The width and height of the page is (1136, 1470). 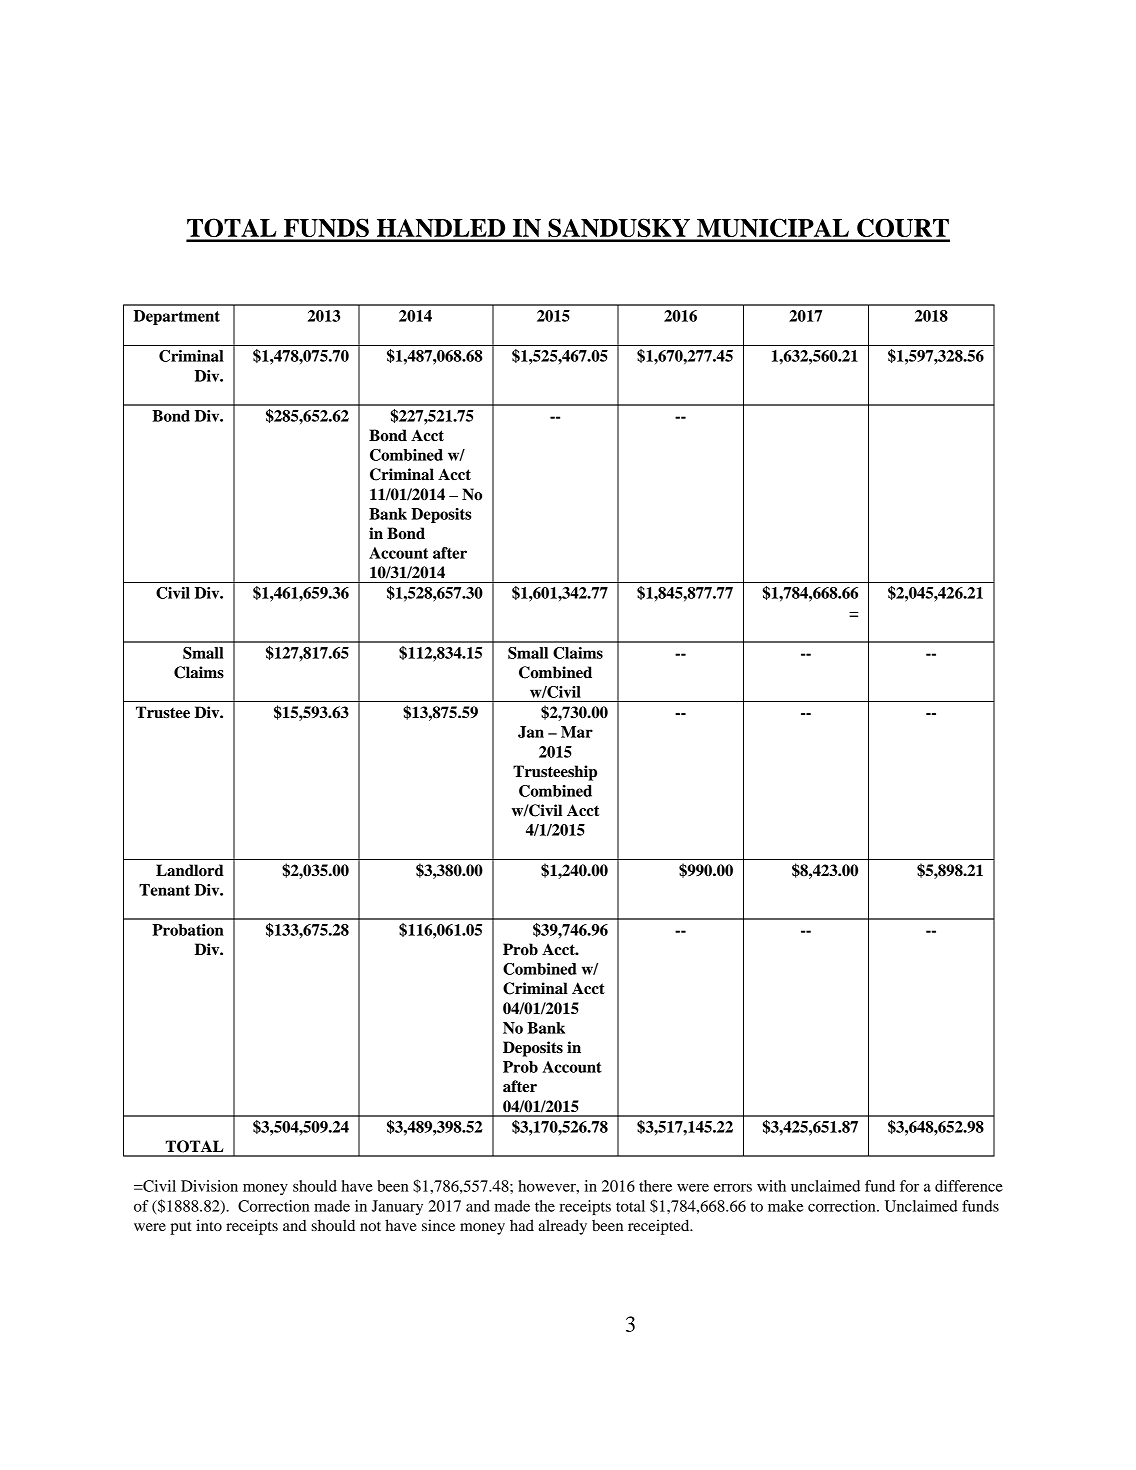 I want to click on Department, so click(x=177, y=317).
